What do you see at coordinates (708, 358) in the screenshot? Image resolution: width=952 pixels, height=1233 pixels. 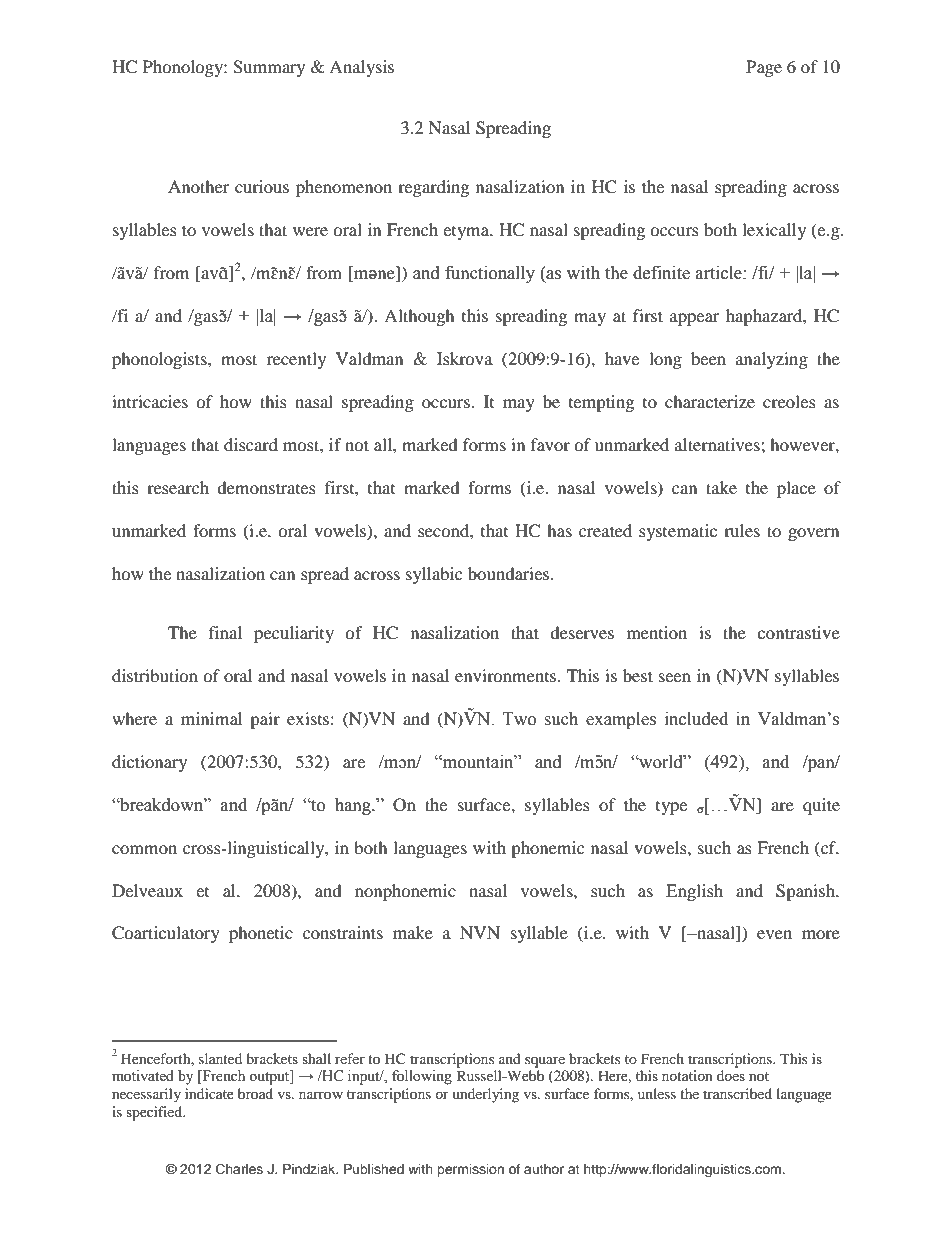 I see `been` at bounding box center [708, 358].
